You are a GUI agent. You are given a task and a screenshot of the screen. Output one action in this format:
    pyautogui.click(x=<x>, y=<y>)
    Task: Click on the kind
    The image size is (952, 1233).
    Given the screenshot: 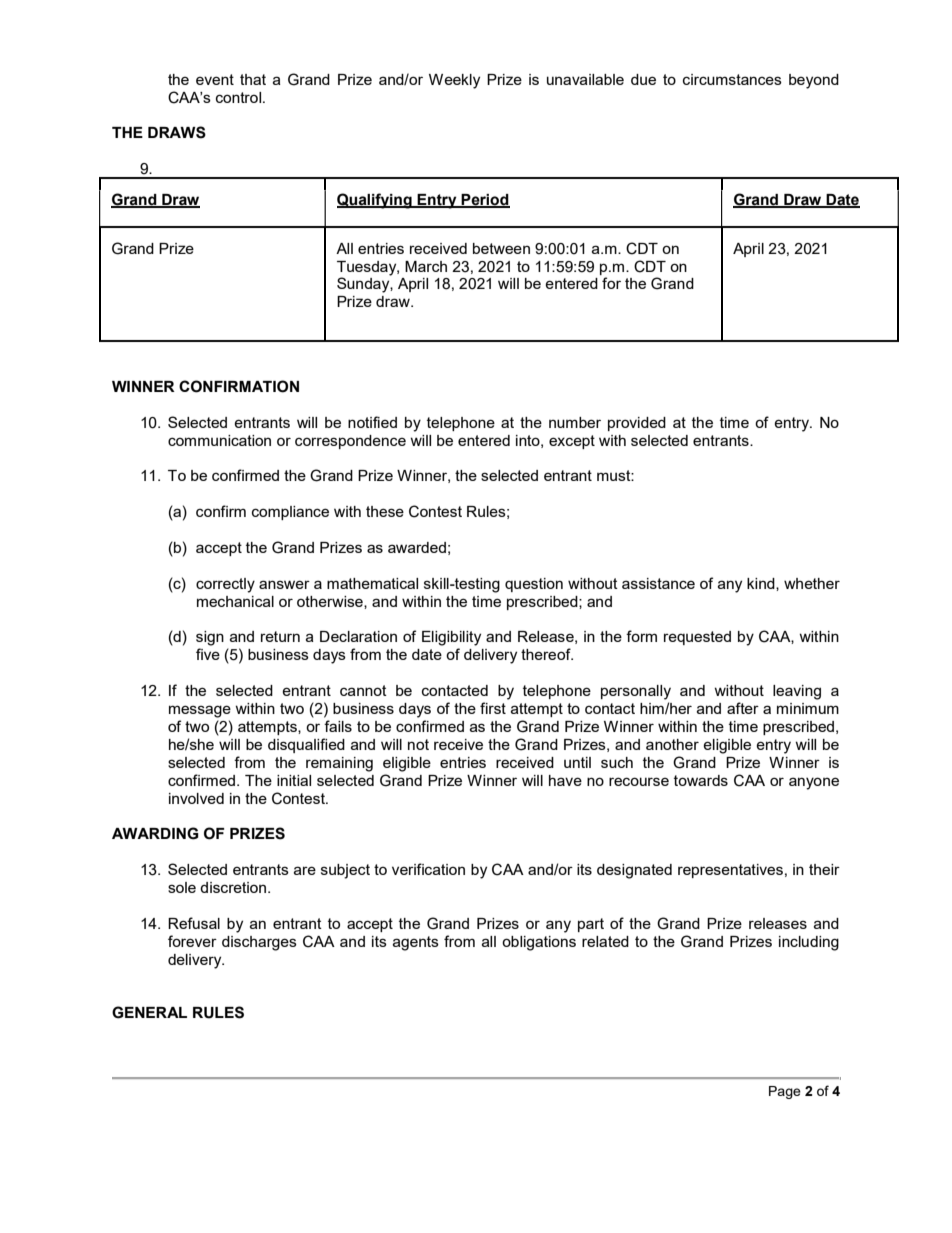 What is the action you would take?
    pyautogui.click(x=762, y=584)
